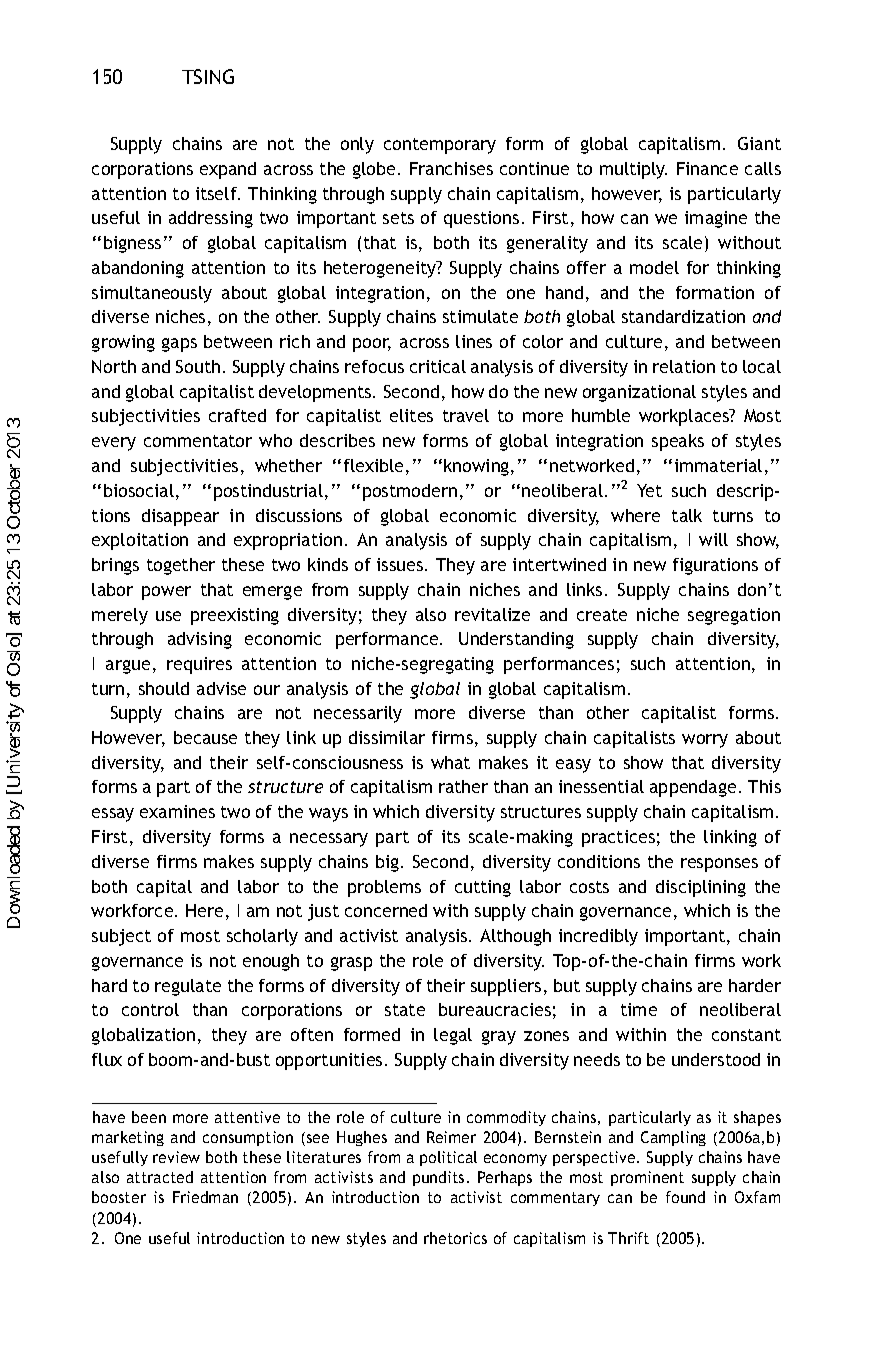 The height and width of the screenshot is (1345, 896). What do you see at coordinates (438, 1178) in the screenshot?
I see `pundits` at bounding box center [438, 1178].
